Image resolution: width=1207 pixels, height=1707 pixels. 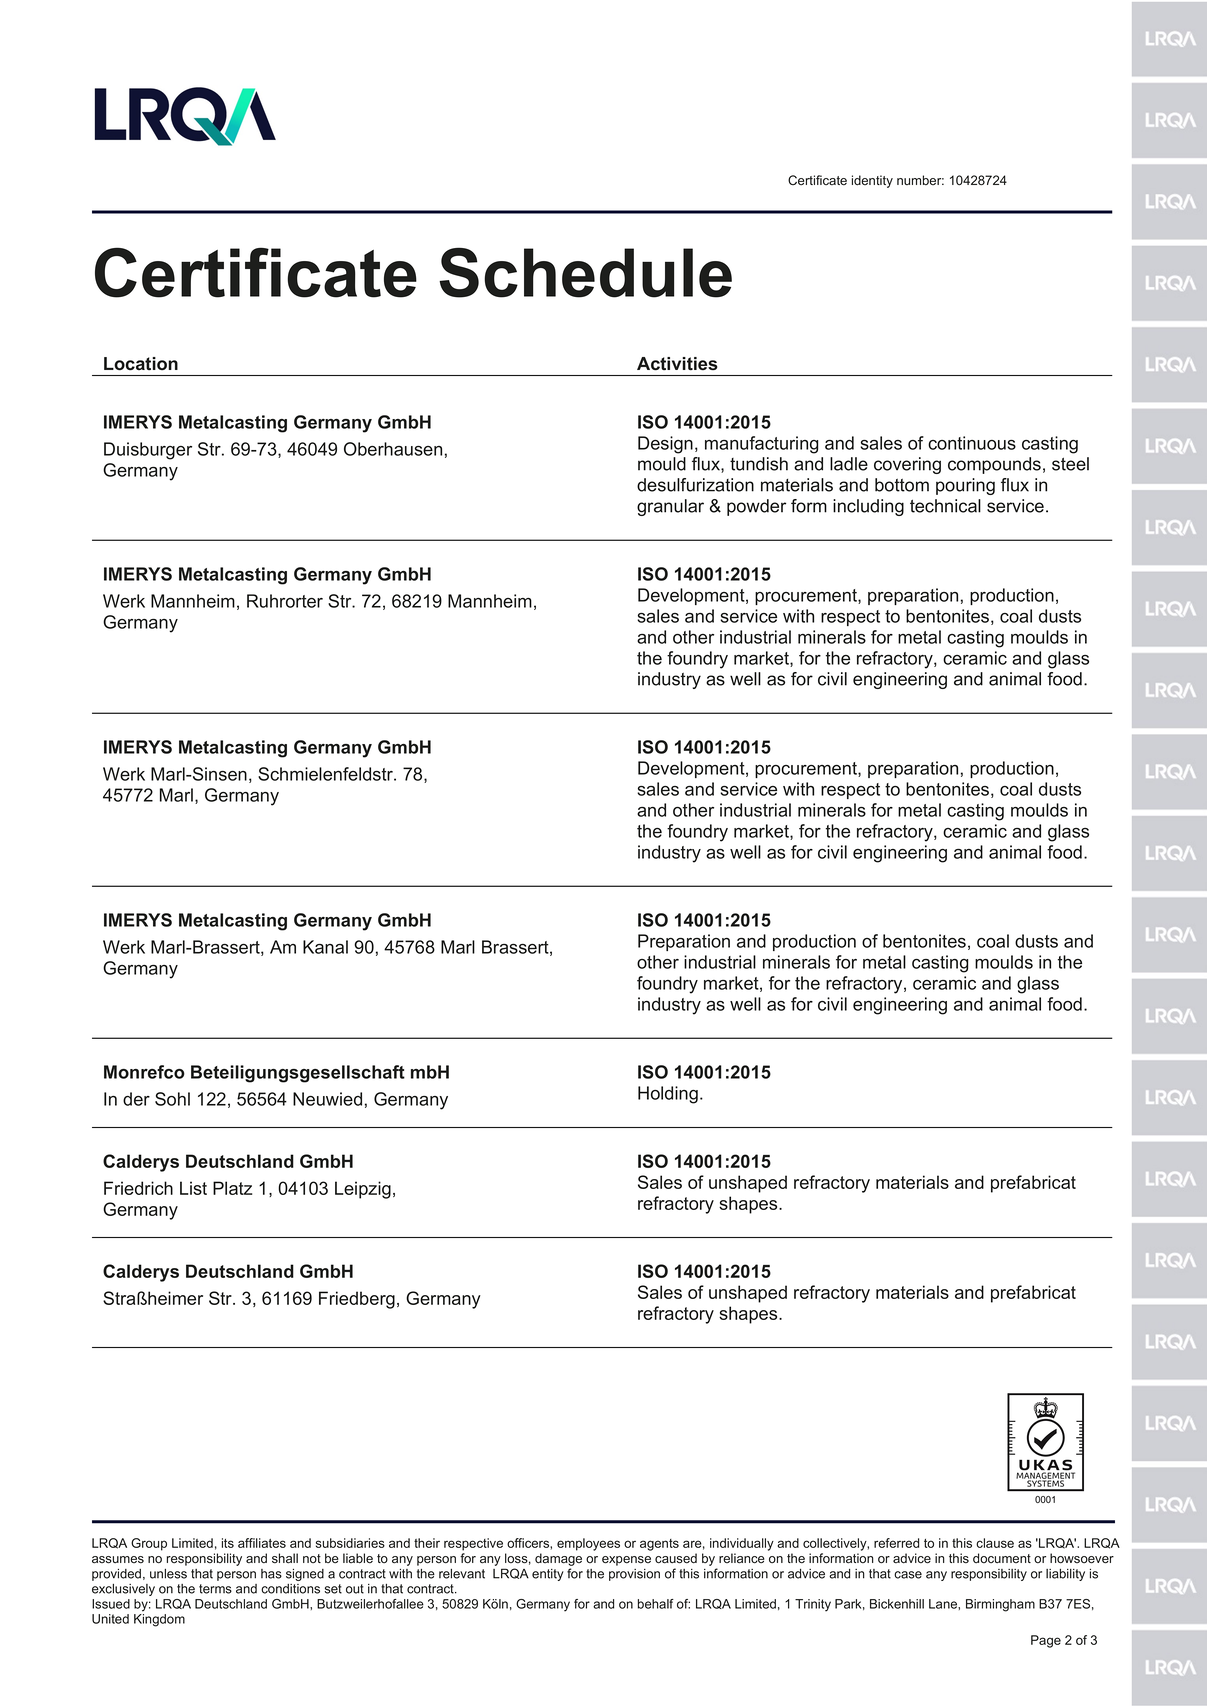 I want to click on Schedule, so click(x=585, y=272).
